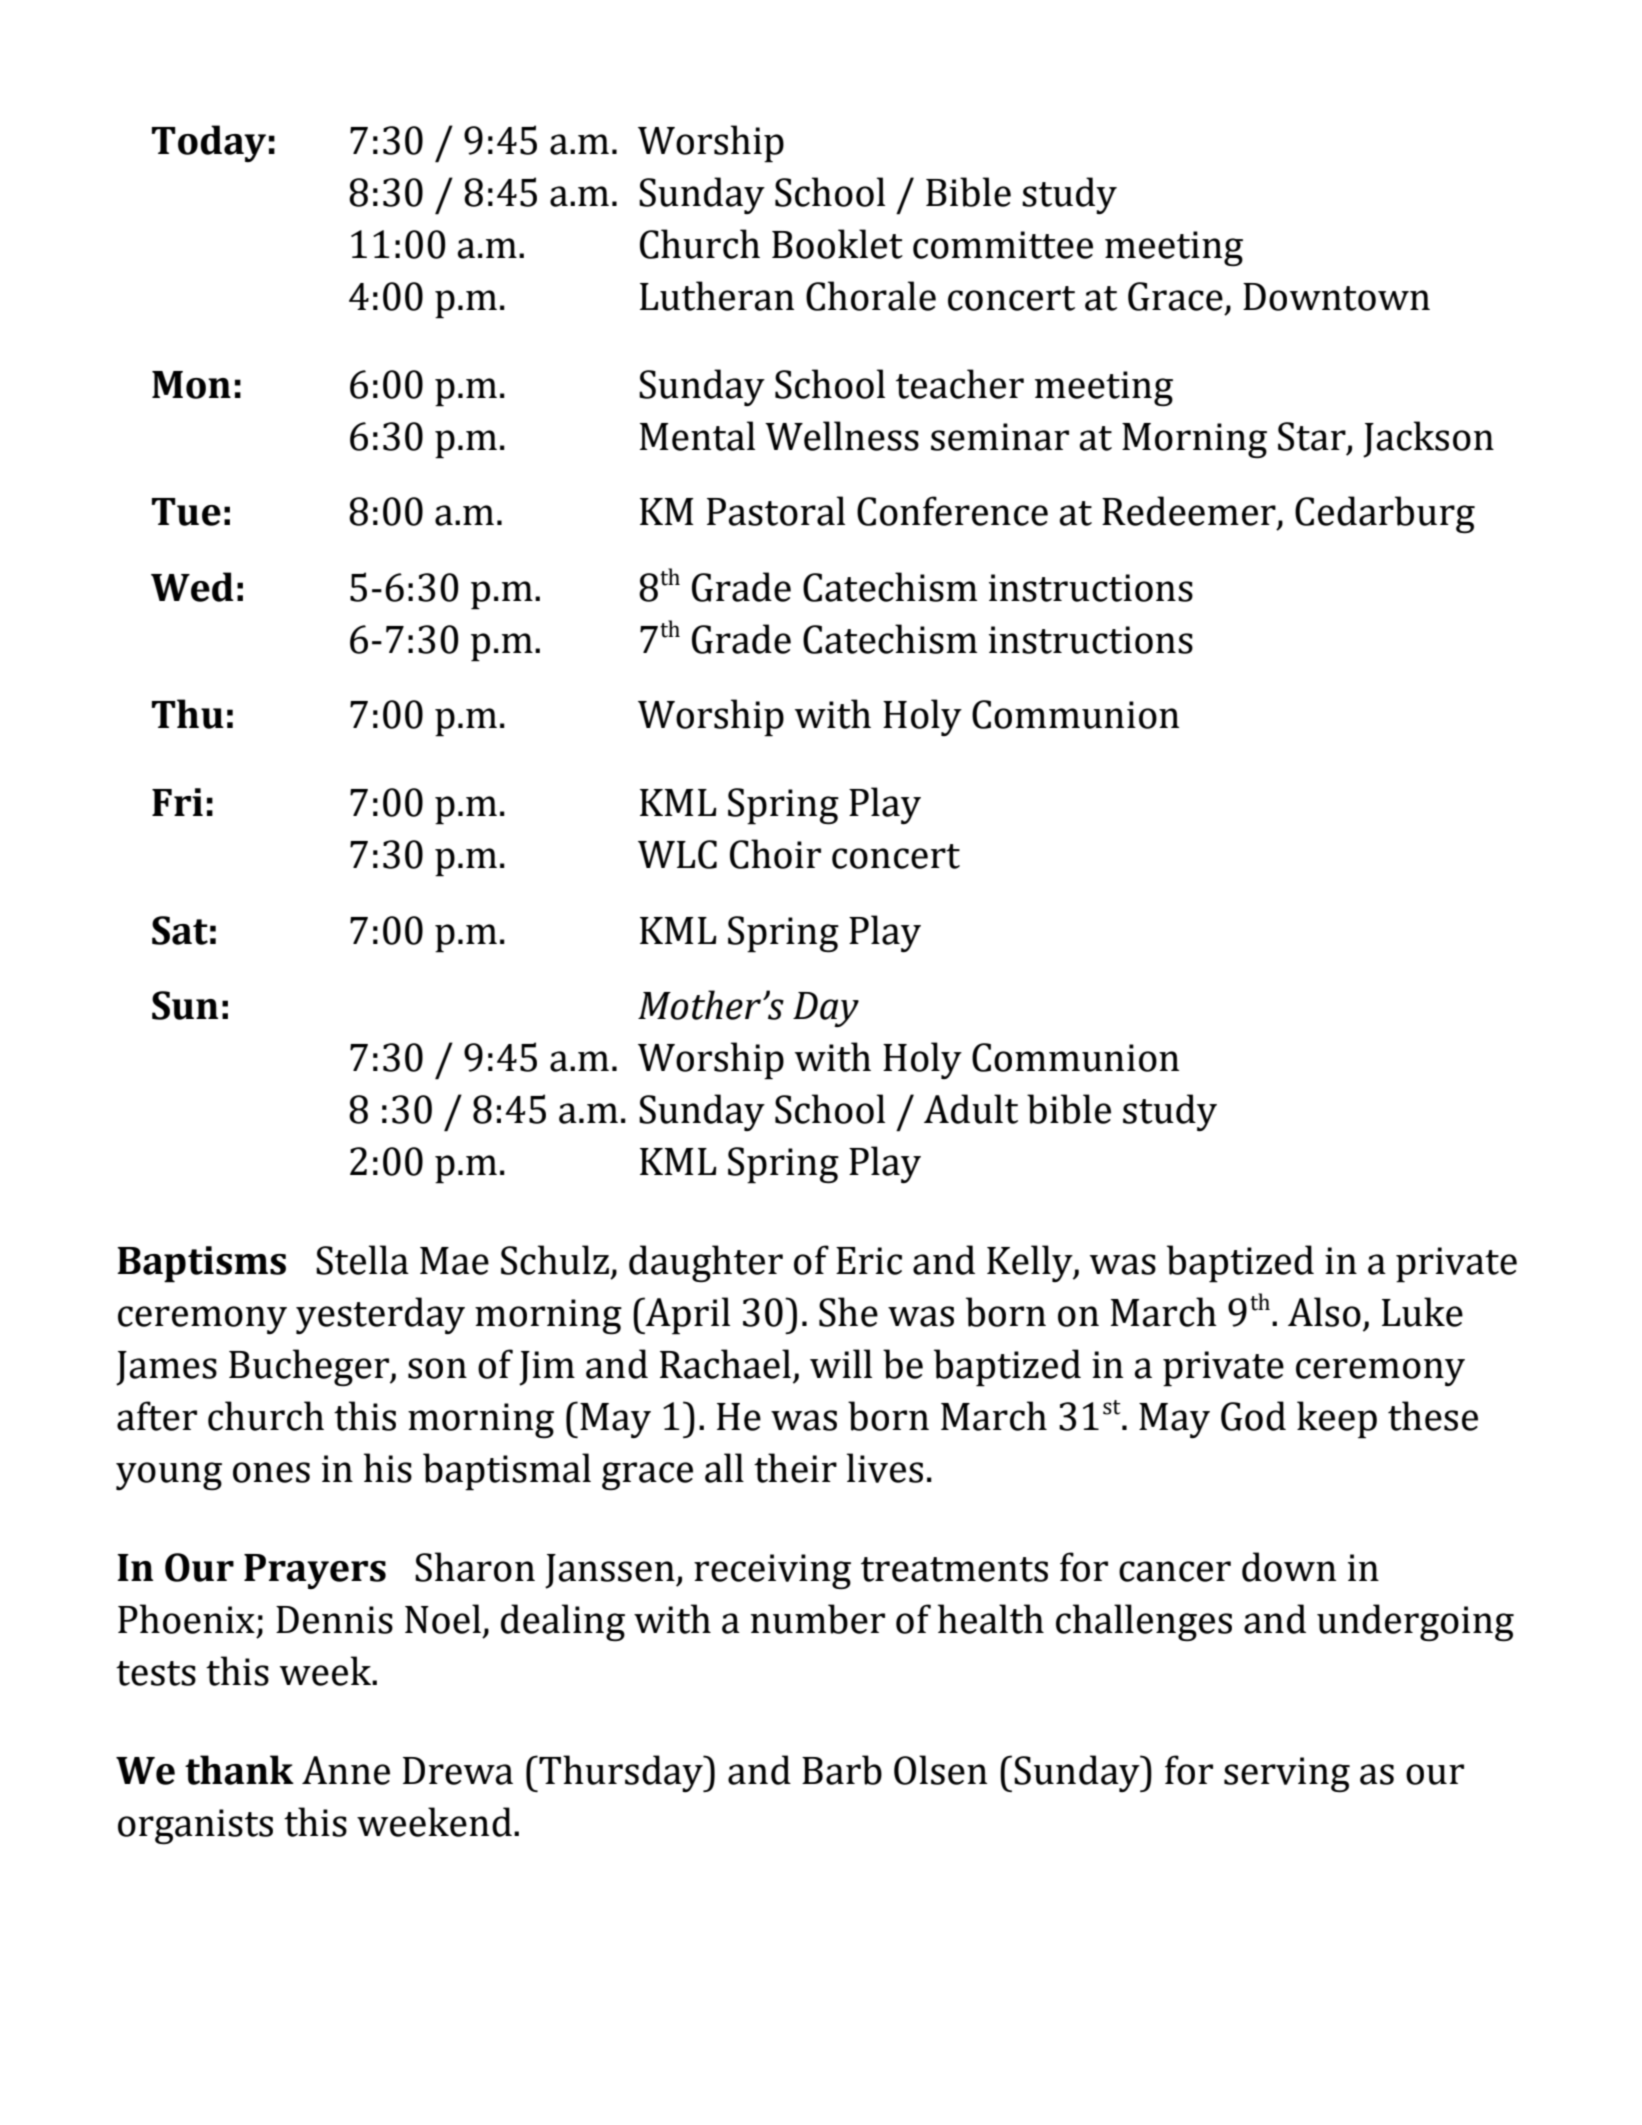  Describe the element at coordinates (209, 143) in the screenshot. I see `Today` at that location.
